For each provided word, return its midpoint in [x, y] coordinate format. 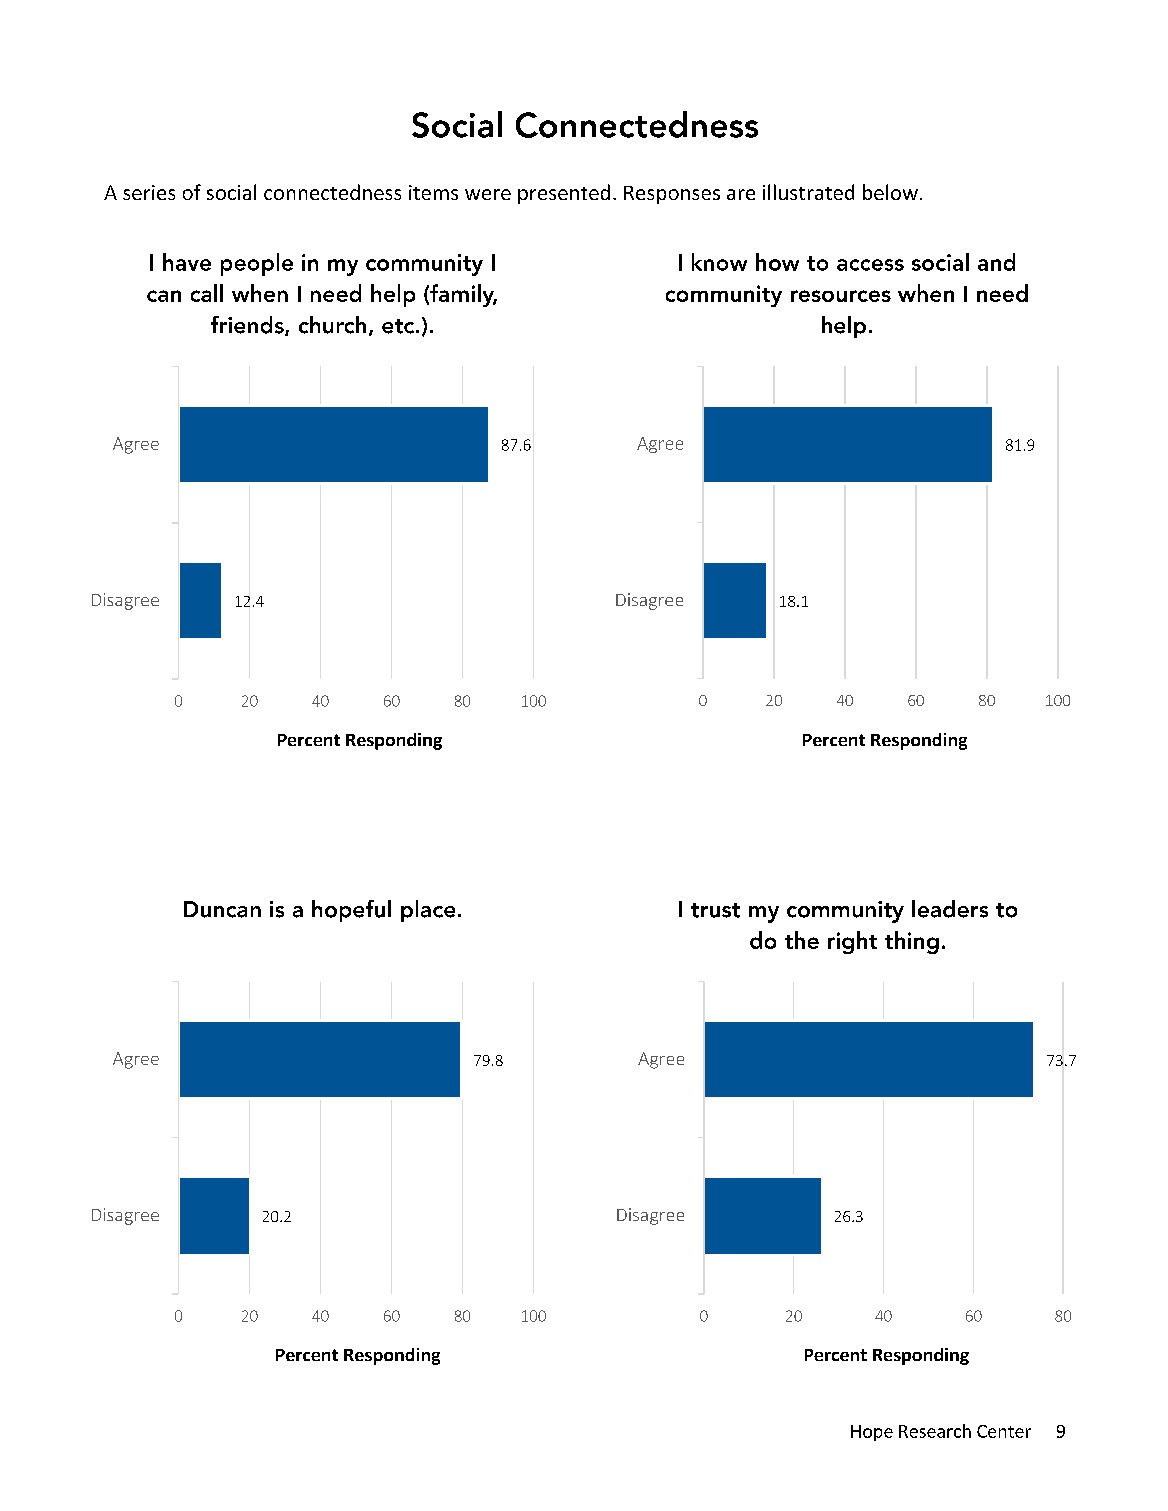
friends [248, 326]
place [428, 911]
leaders [950, 909]
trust [715, 910]
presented [564, 194]
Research [935, 1431]
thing [912, 942]
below [890, 192]
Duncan [222, 909]
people [257, 264]
